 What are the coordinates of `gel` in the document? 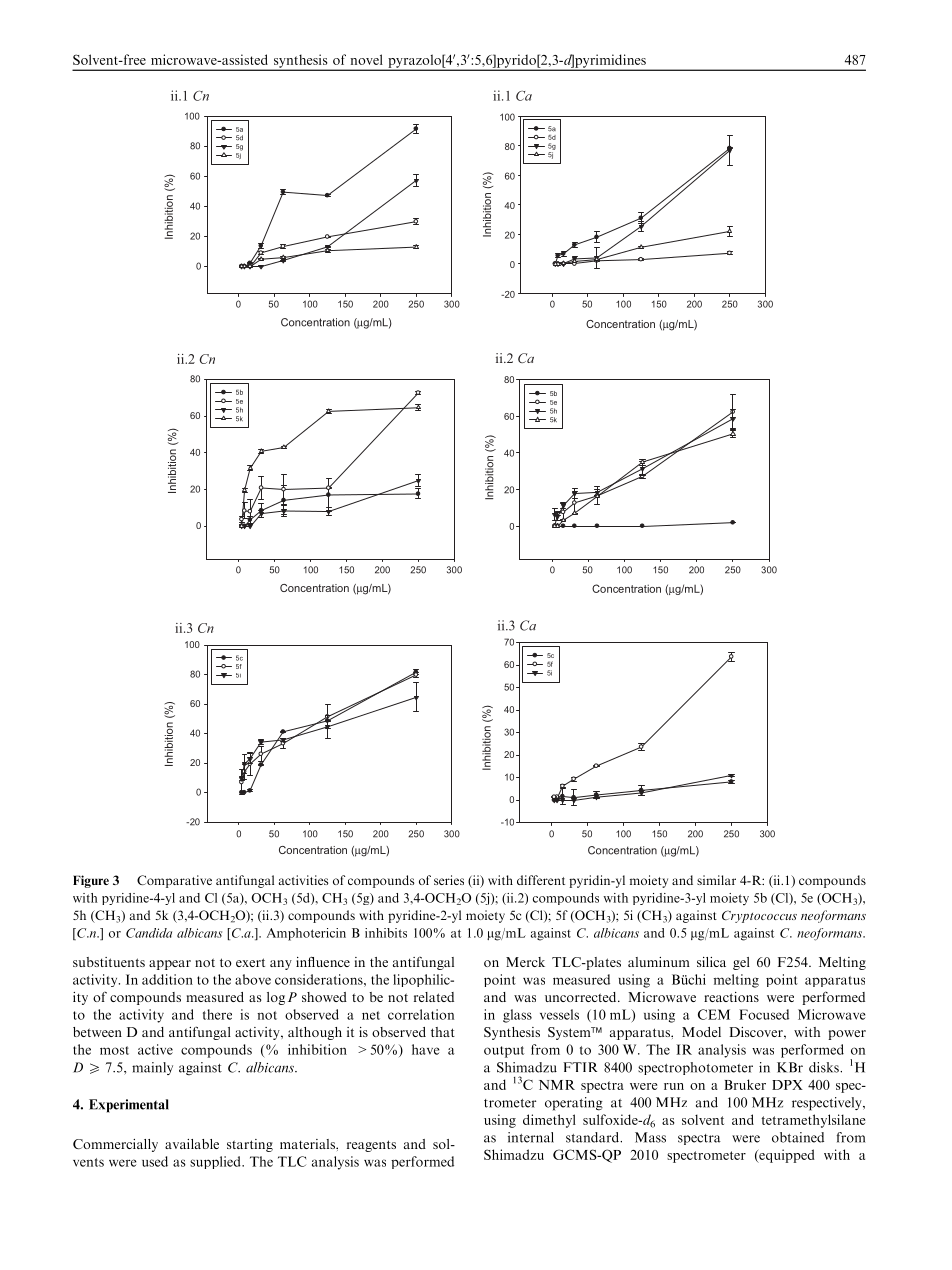 It's located at (741, 963).
